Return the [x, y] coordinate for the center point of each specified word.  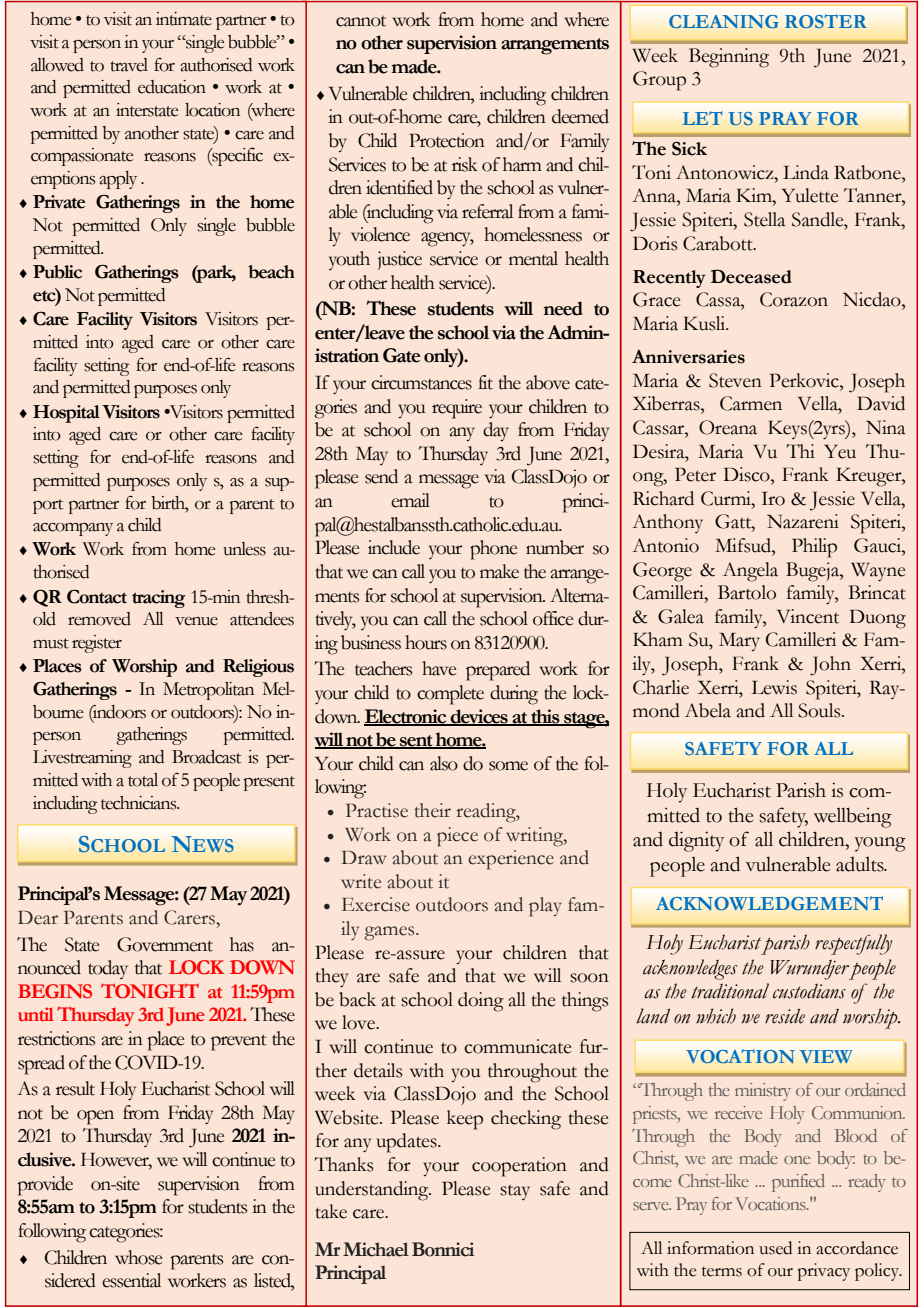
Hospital [66, 414]
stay [515, 1192]
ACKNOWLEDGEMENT [769, 903]
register [97, 644]
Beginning [729, 58]
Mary [739, 642]
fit [485, 382]
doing [481, 1002]
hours [426, 642]
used [775, 1248]
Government [165, 944]
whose [138, 1257]
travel [129, 65]
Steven [735, 380]
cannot [361, 21]
